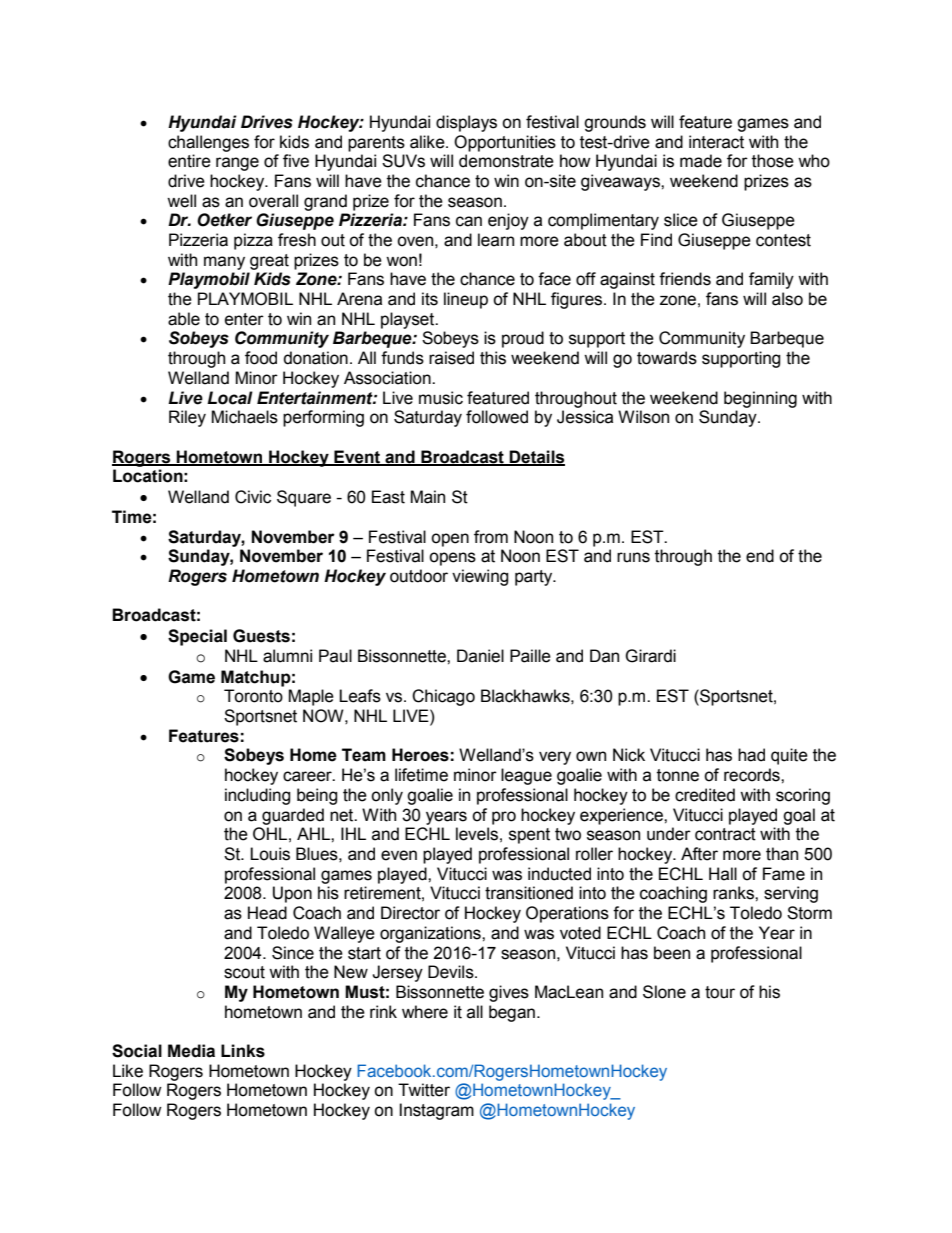  I want to click on Special, so click(197, 637).
